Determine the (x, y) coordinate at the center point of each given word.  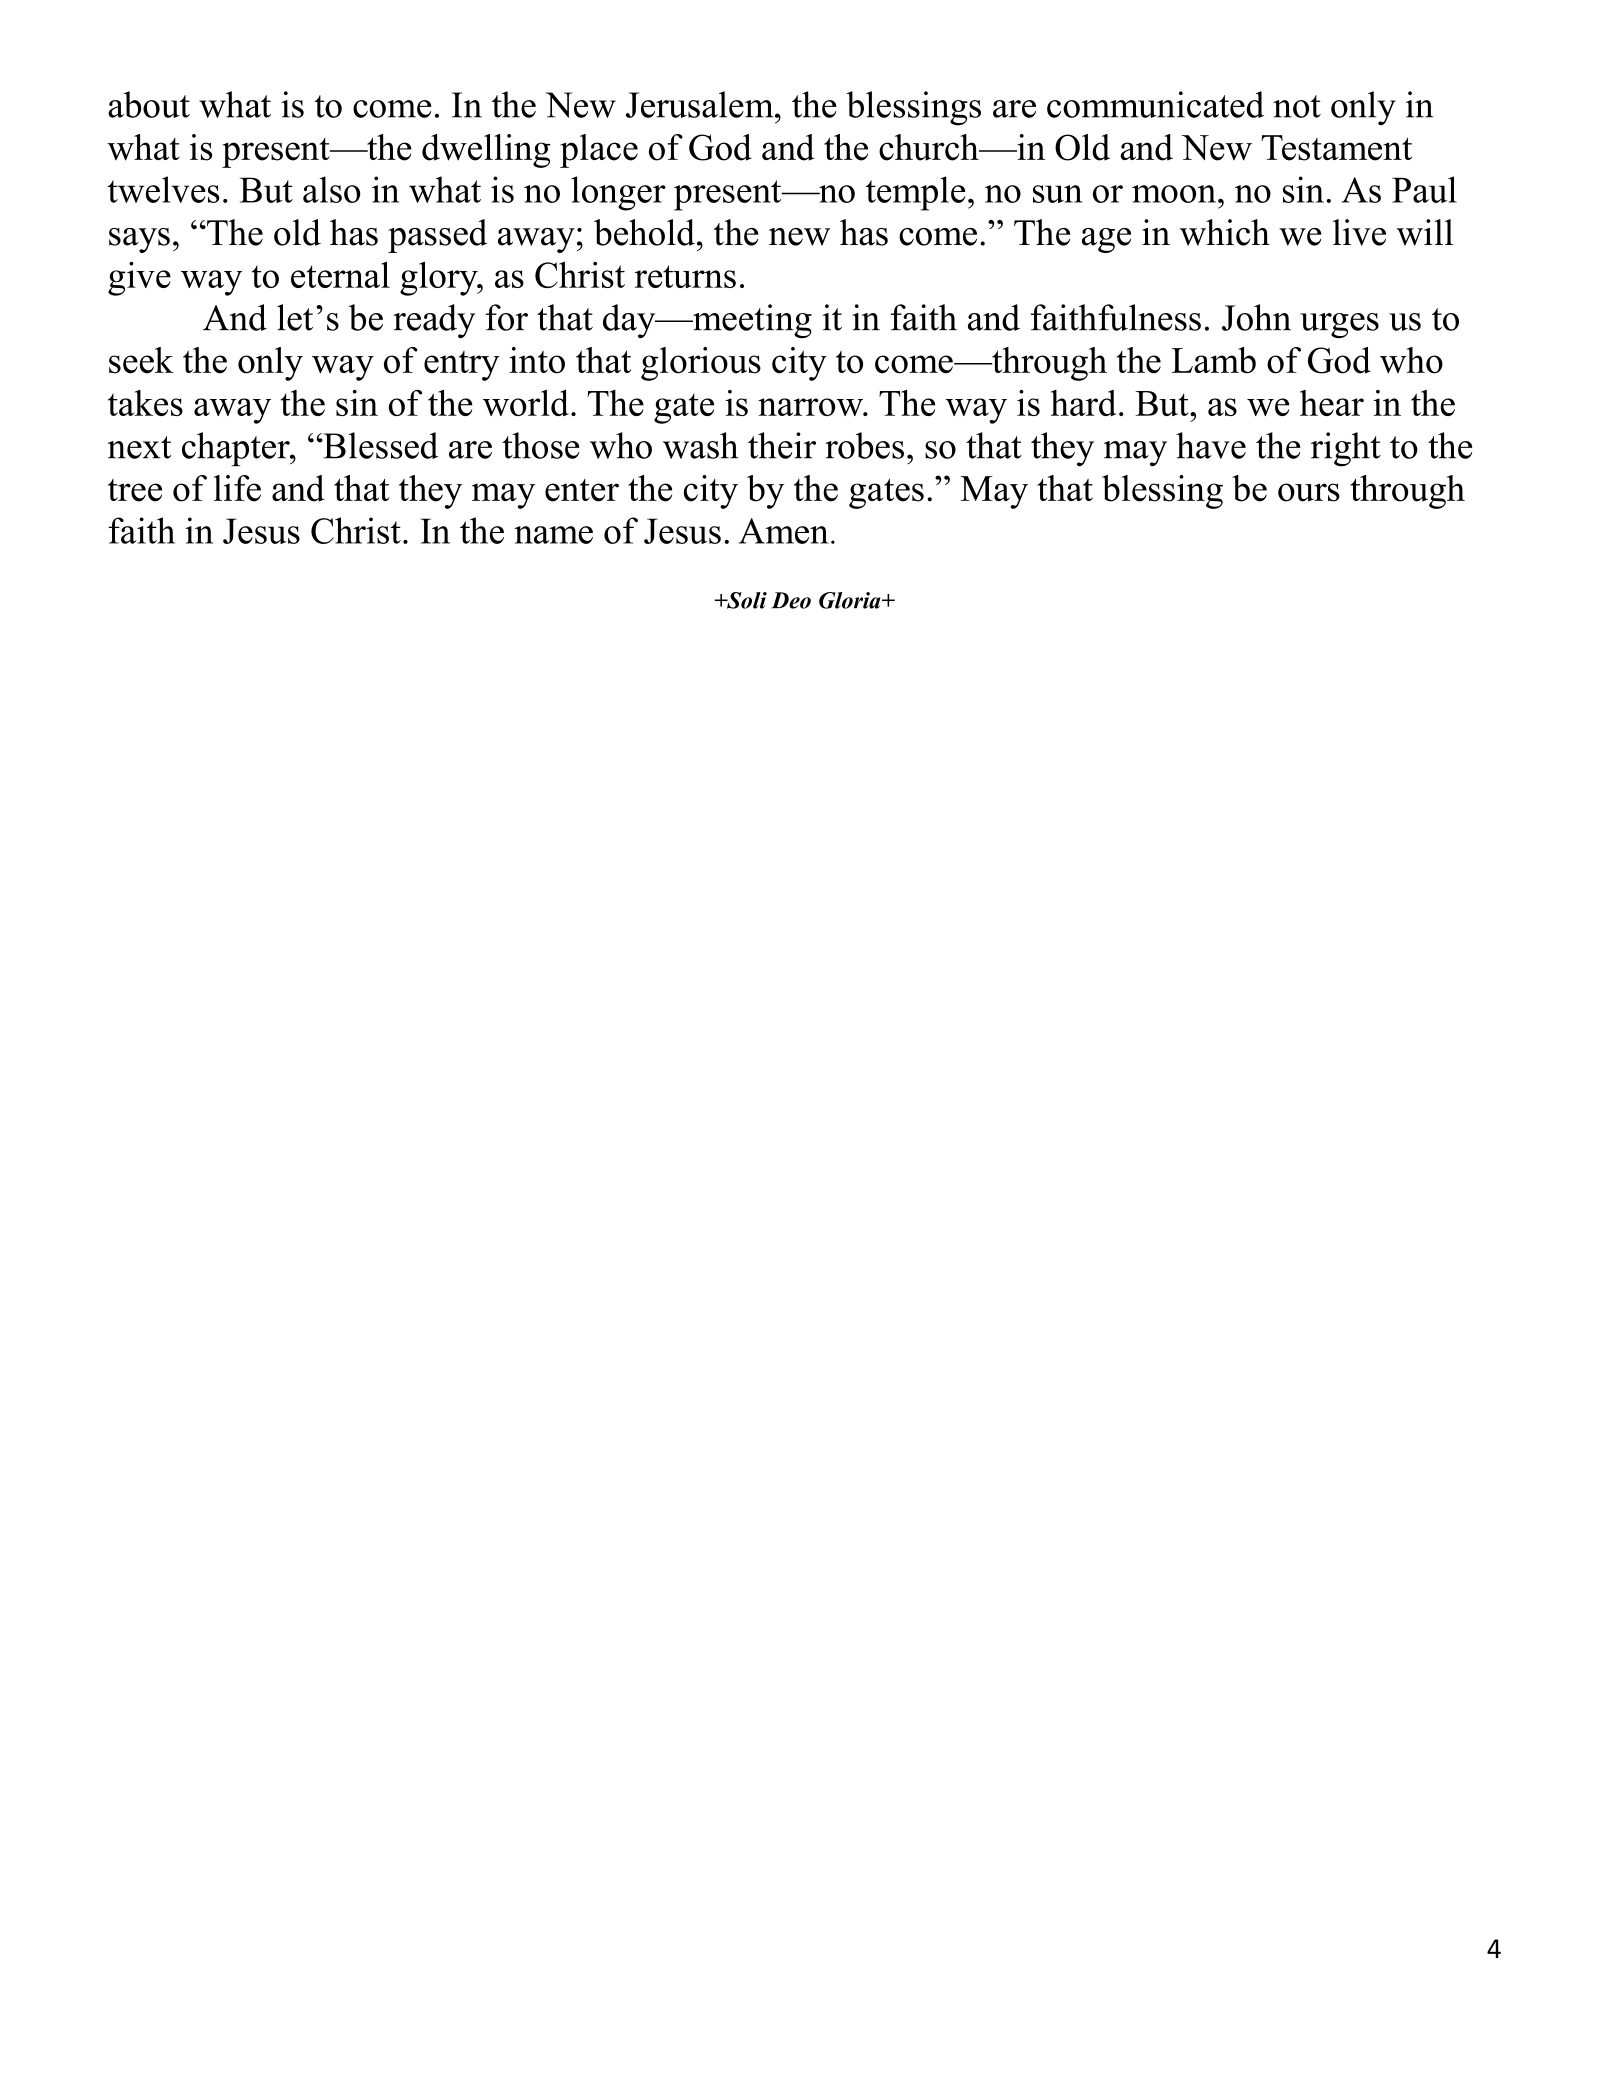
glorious (701, 364)
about (149, 104)
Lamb (1213, 360)
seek (141, 360)
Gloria (851, 600)
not (1297, 106)
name (553, 535)
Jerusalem (701, 104)
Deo (791, 600)
